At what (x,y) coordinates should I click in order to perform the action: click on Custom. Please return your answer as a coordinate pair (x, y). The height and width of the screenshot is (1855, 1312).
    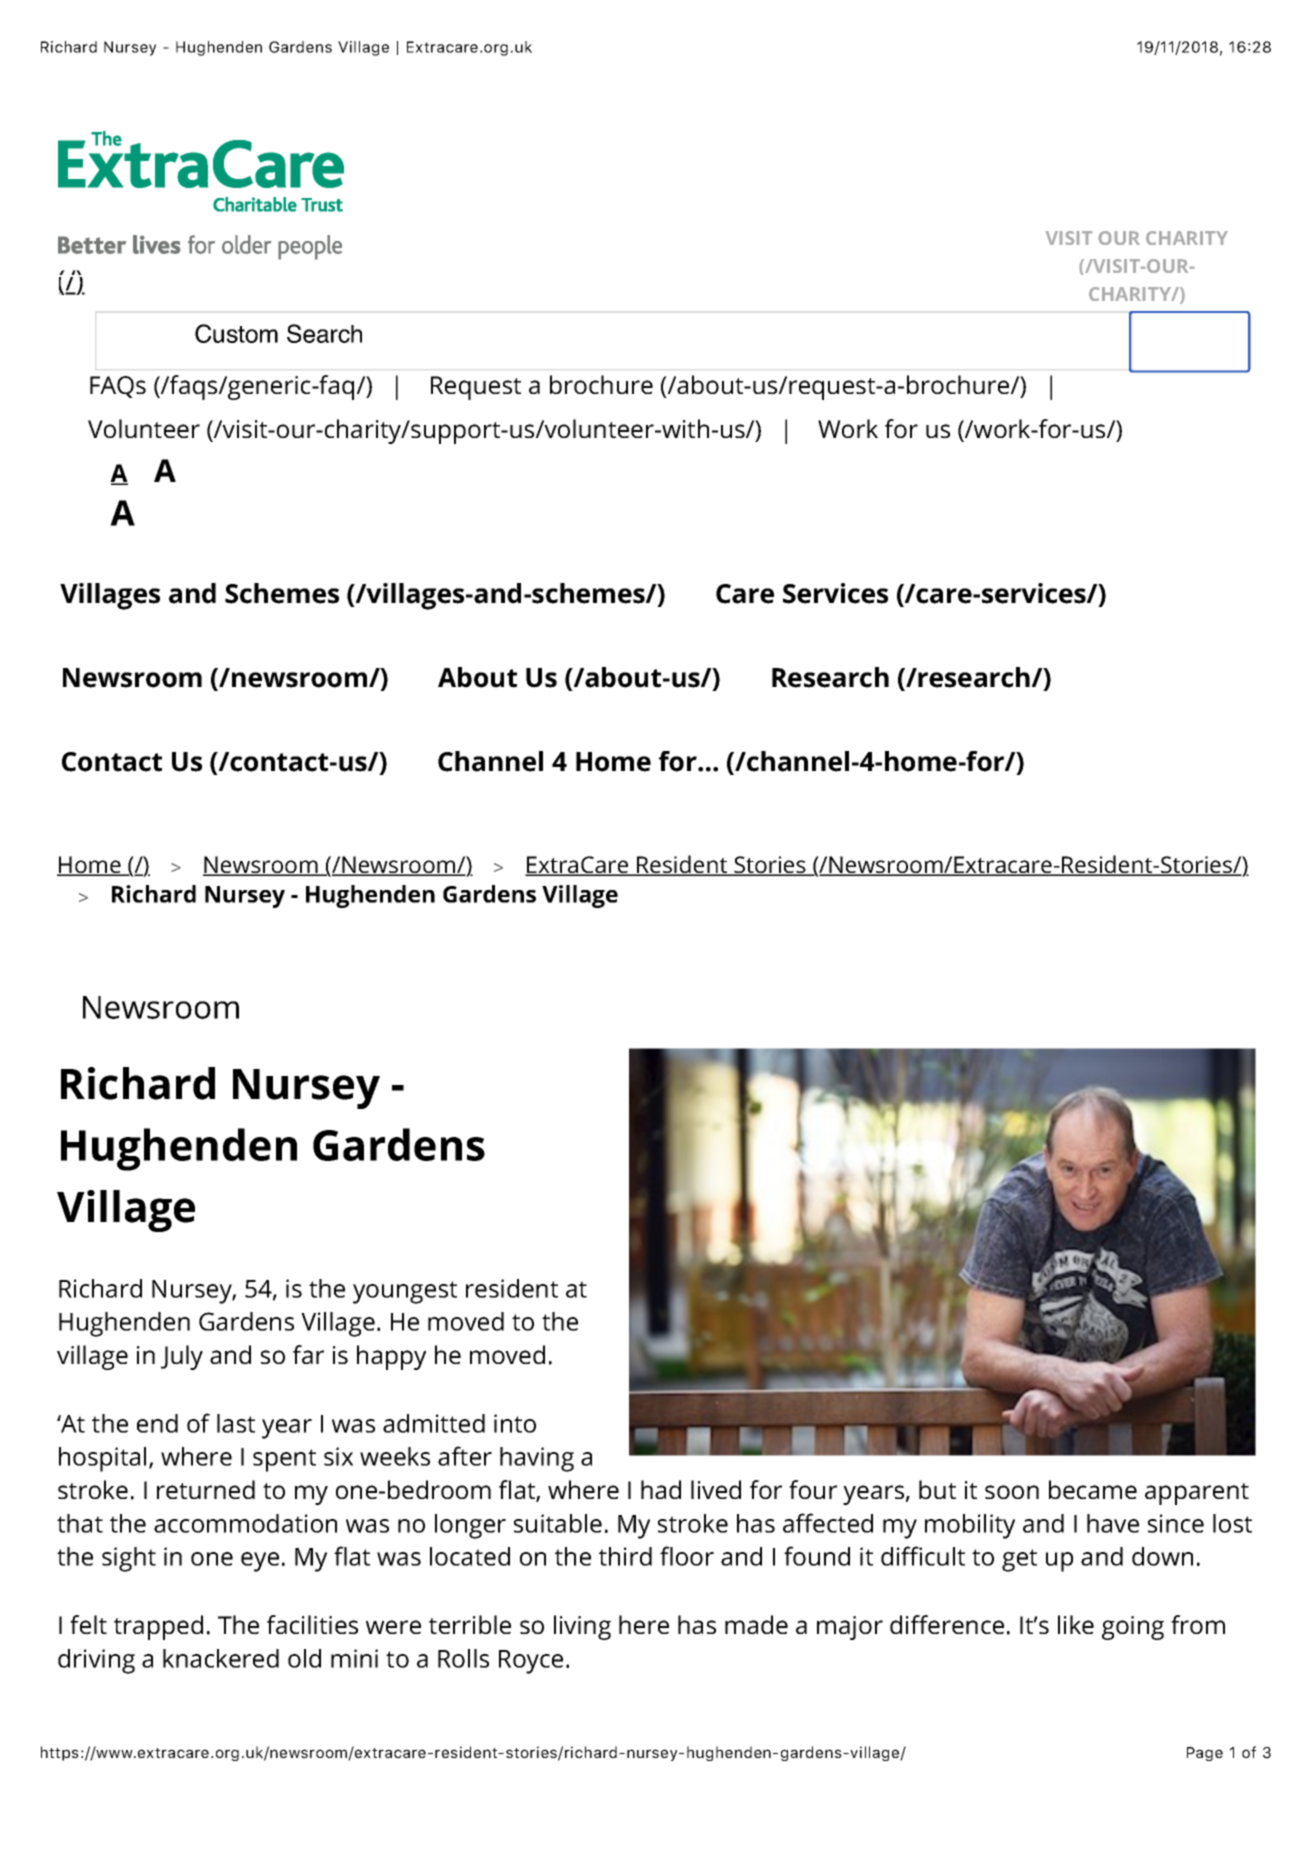
    Looking at the image, I should click on (236, 333).
